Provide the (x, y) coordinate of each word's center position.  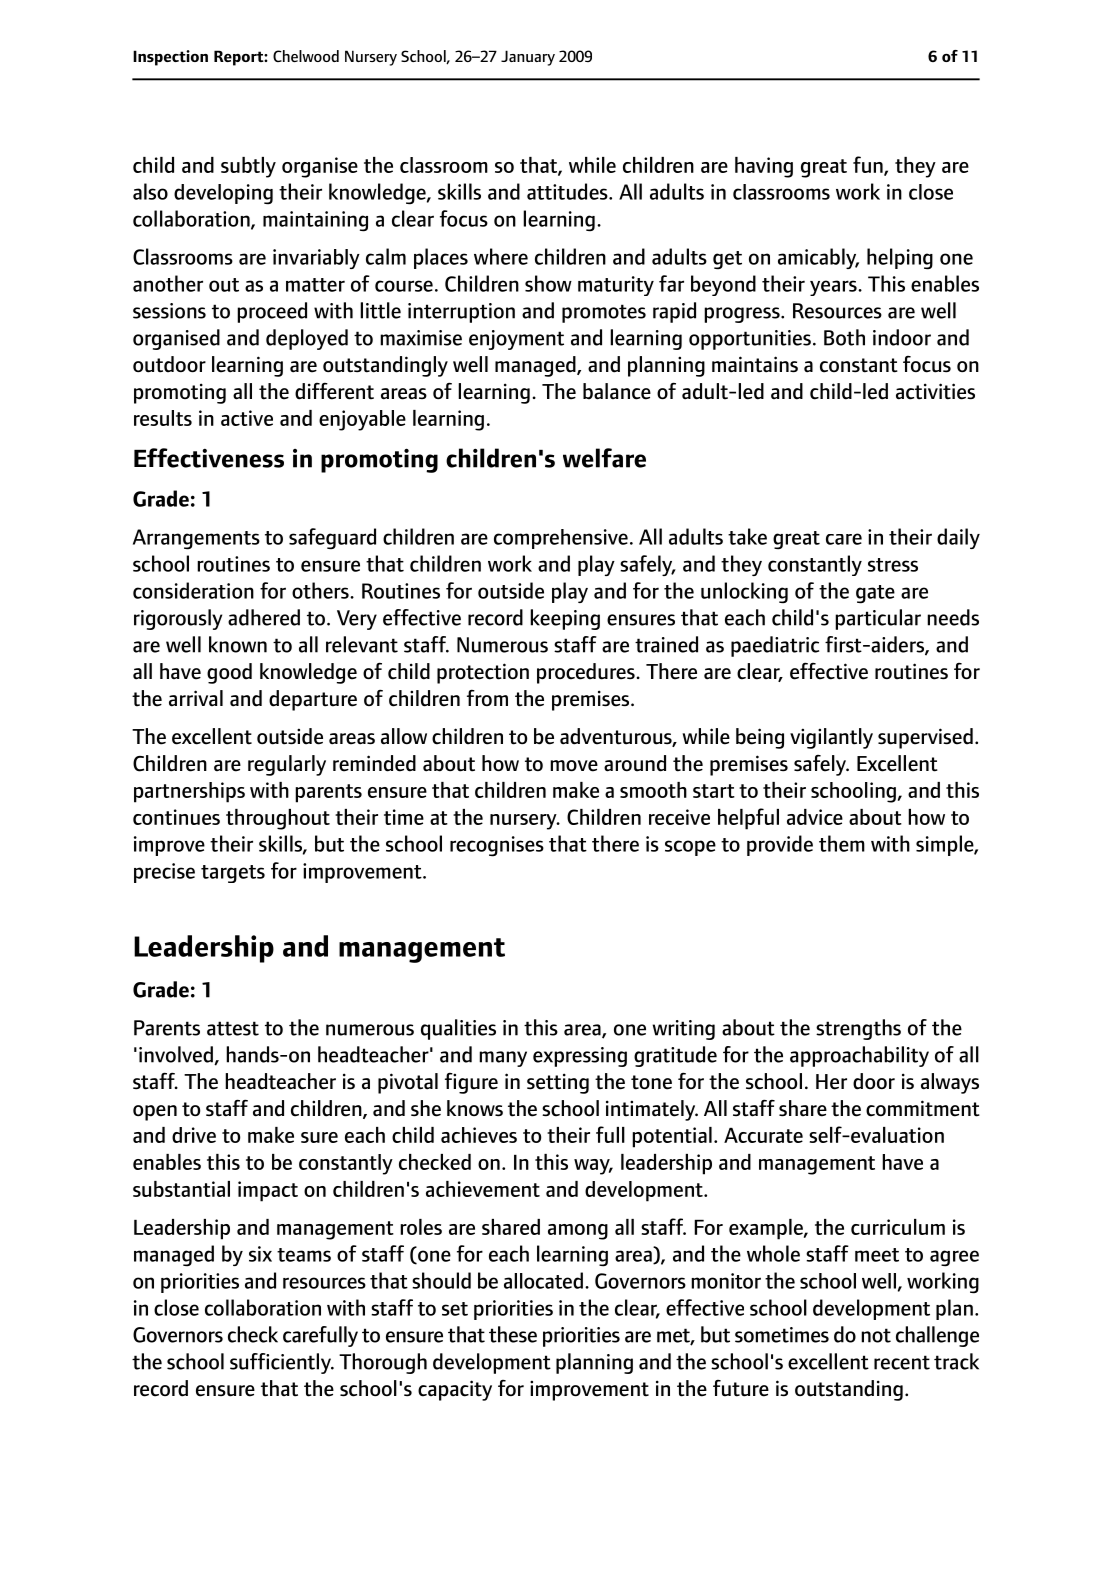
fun (869, 165)
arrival (196, 698)
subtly (248, 167)
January (528, 58)
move (574, 766)
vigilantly (831, 738)
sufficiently (281, 1363)
